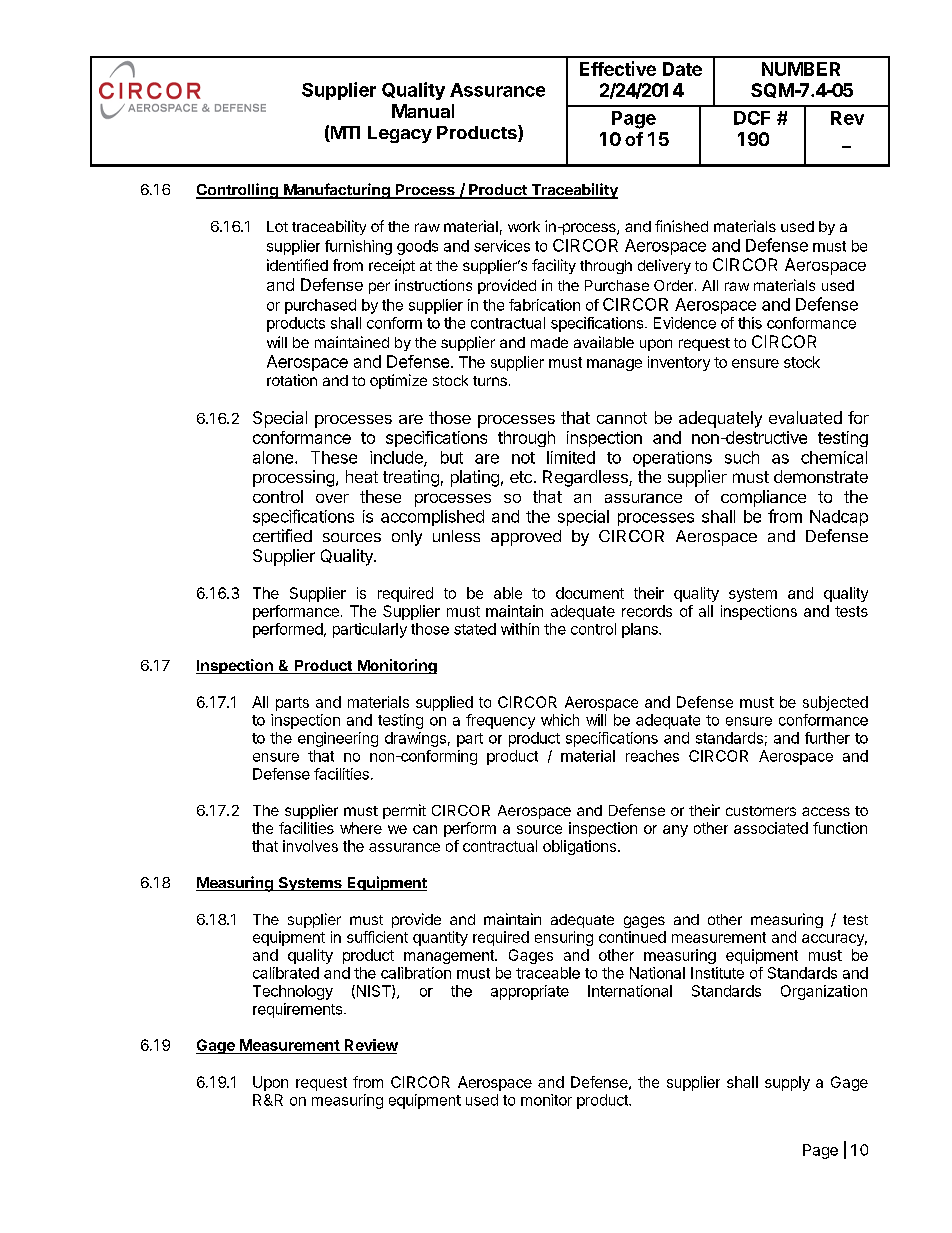  What do you see at coordinates (282, 535) in the document?
I see `certified` at bounding box center [282, 535].
